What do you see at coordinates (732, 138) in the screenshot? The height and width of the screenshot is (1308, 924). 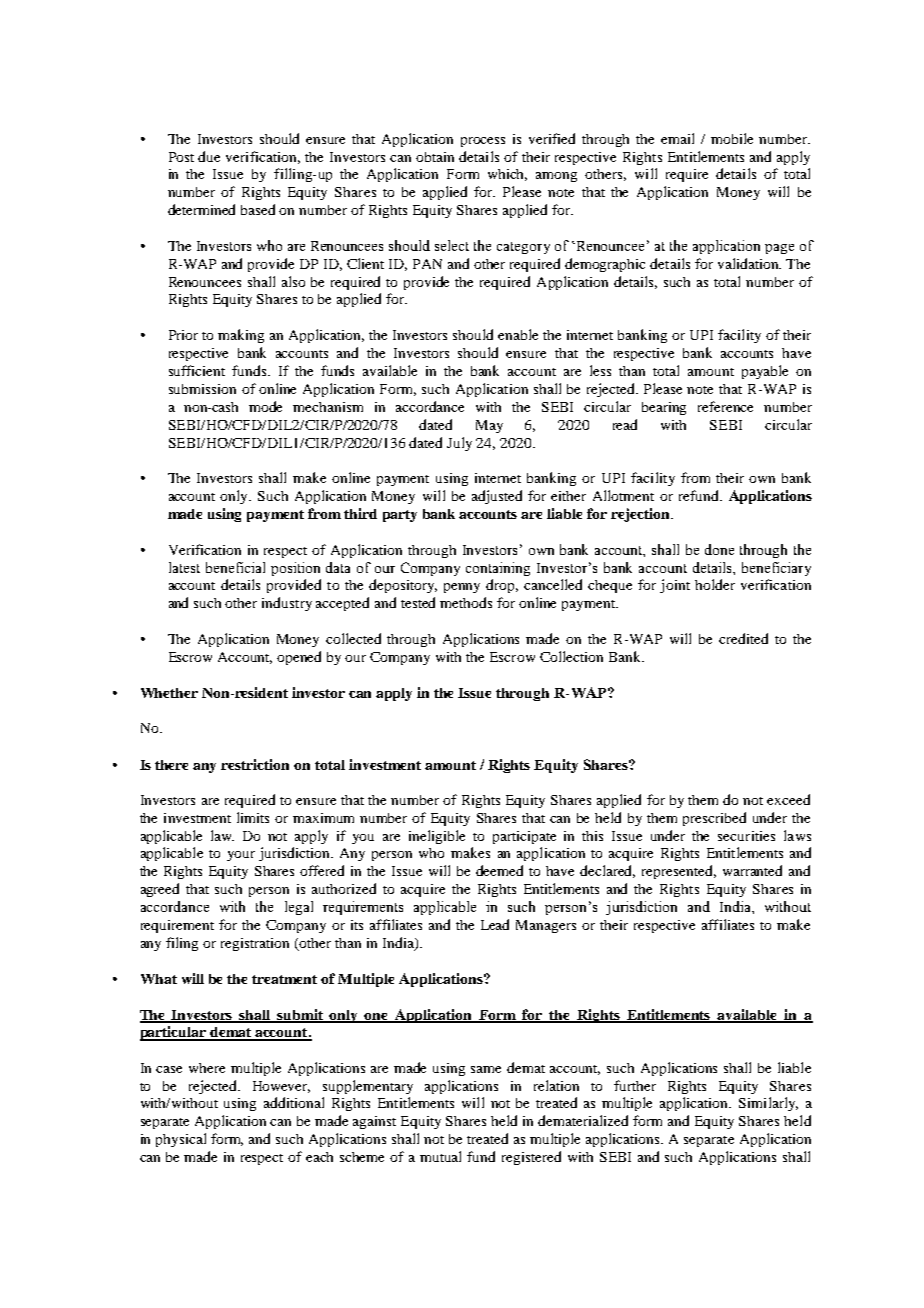 I see `mobile` at bounding box center [732, 138].
